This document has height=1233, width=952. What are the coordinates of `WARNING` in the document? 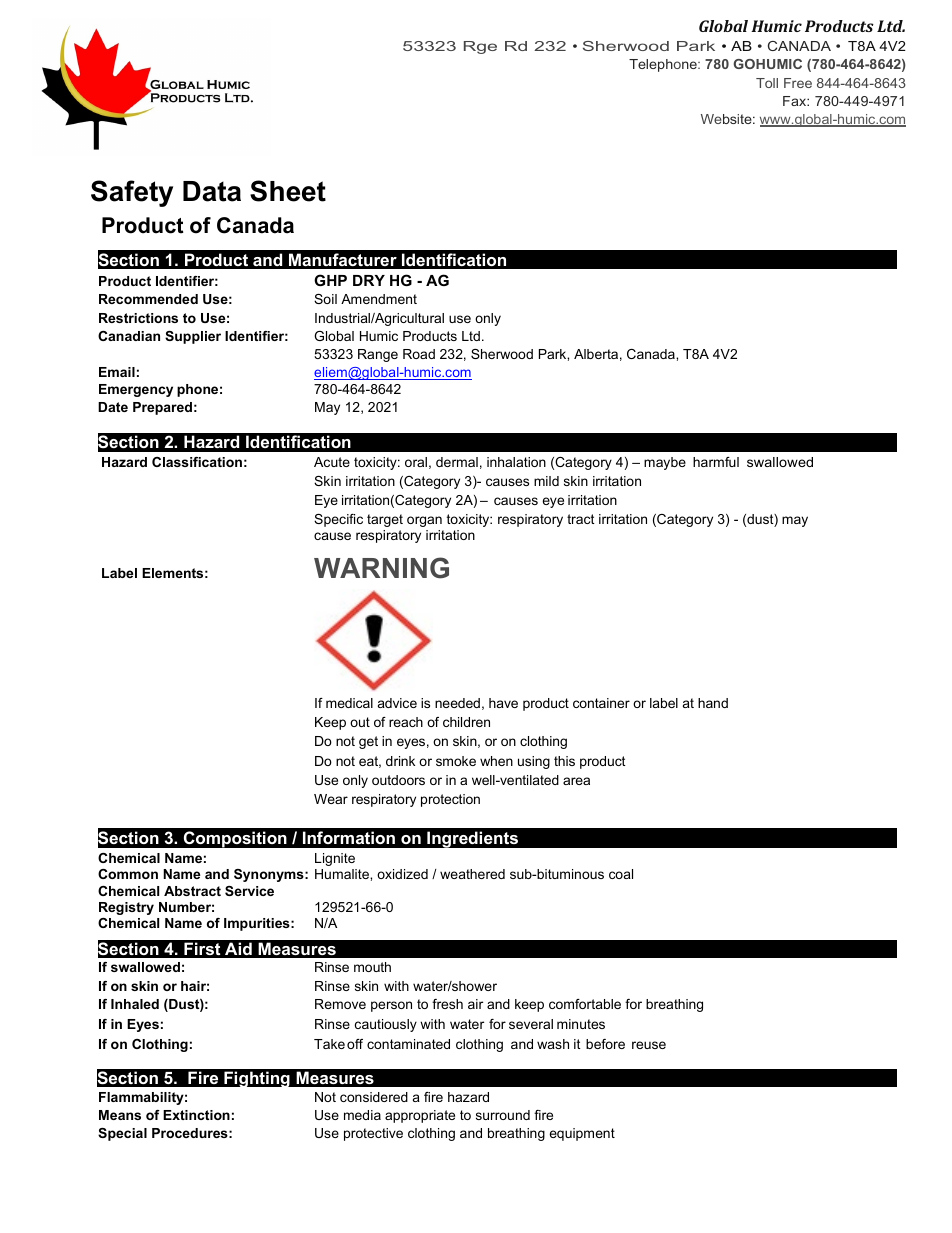 It's located at (381, 568).
